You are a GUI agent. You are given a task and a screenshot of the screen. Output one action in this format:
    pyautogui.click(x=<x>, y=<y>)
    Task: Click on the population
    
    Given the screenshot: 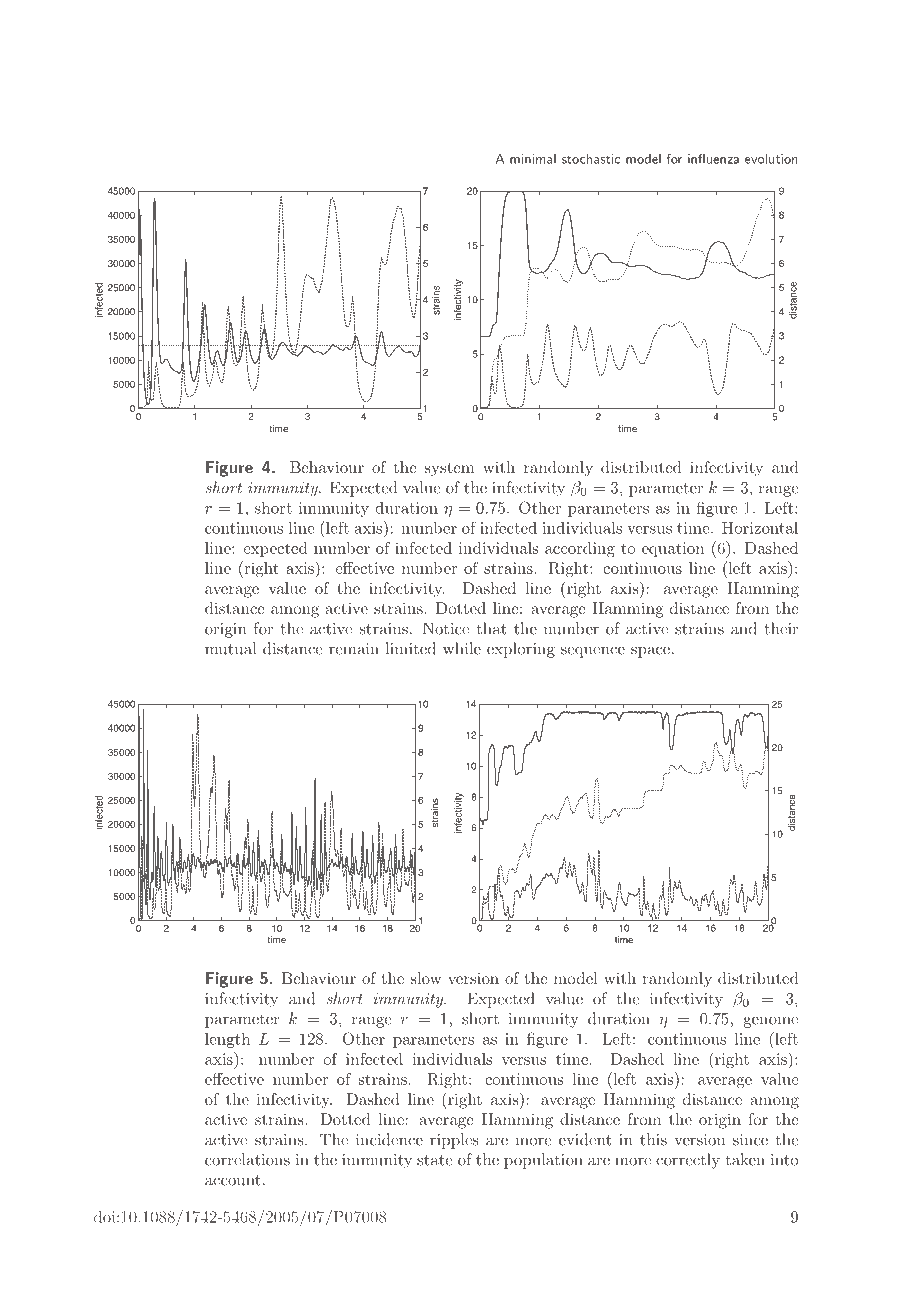 What is the action you would take?
    pyautogui.click(x=543, y=1161)
